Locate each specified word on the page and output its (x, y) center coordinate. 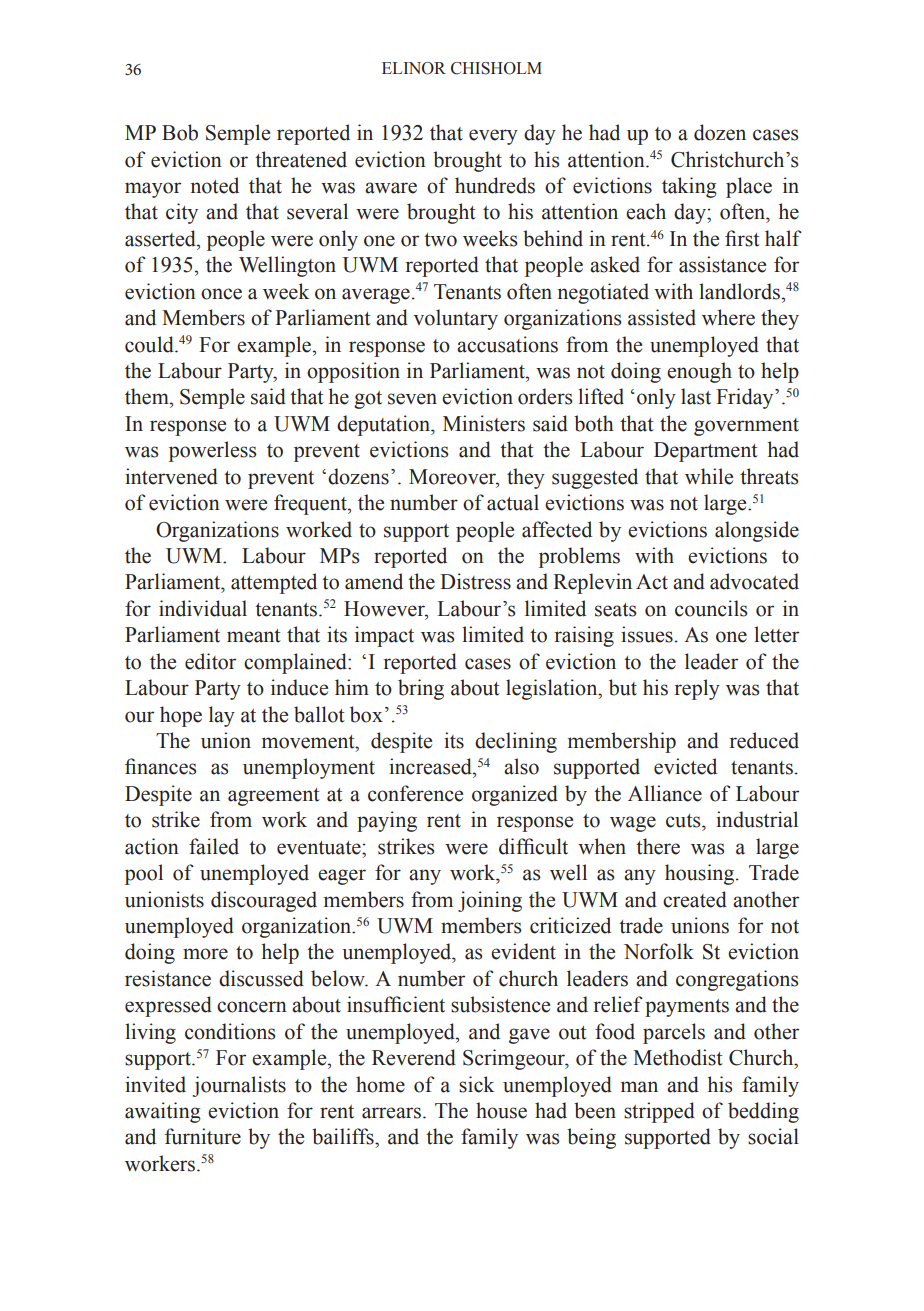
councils (711, 608)
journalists (239, 1086)
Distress (475, 581)
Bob (180, 132)
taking (689, 187)
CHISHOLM (496, 68)
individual (203, 608)
